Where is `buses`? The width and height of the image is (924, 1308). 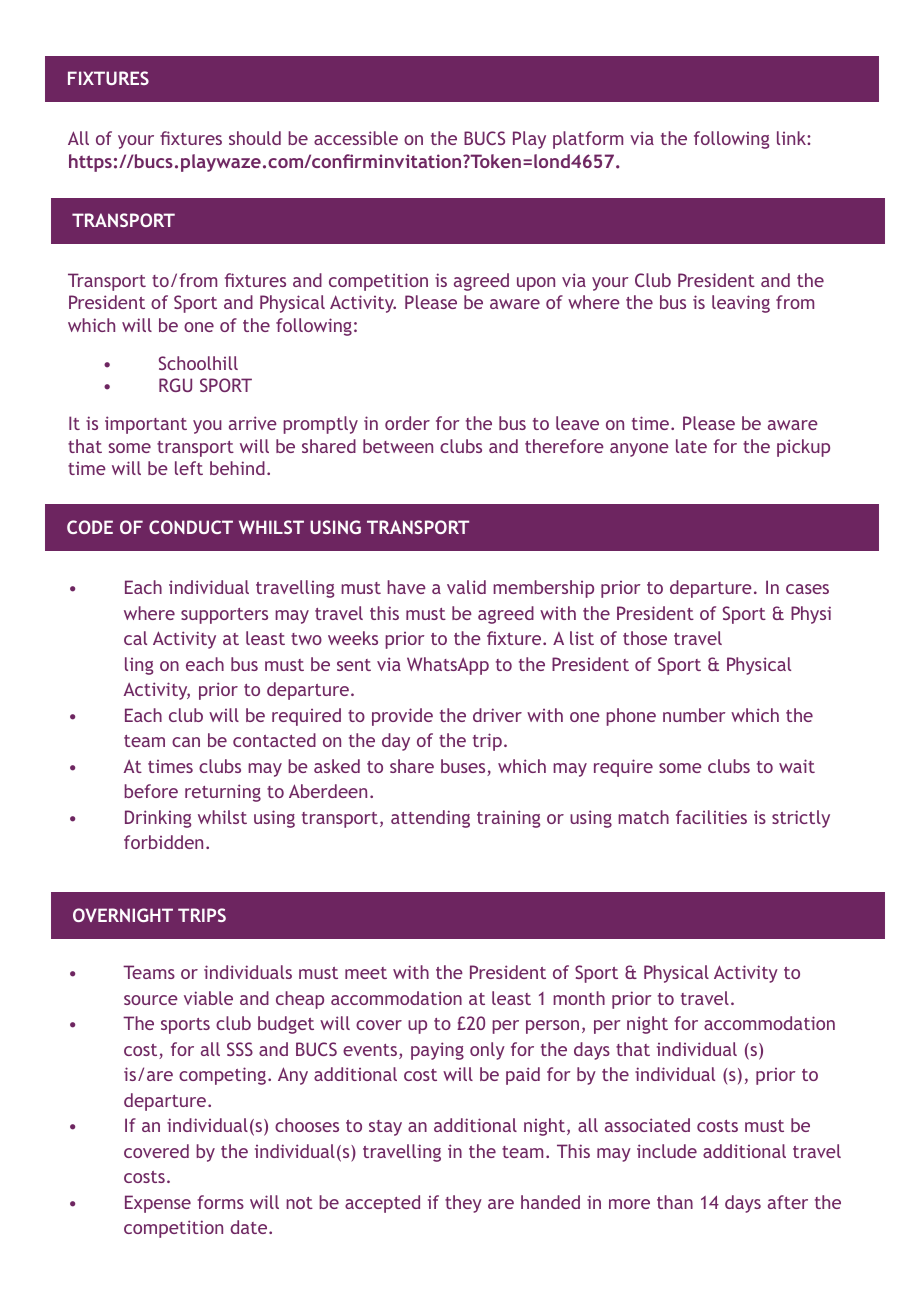
buses is located at coordinates (464, 767).
